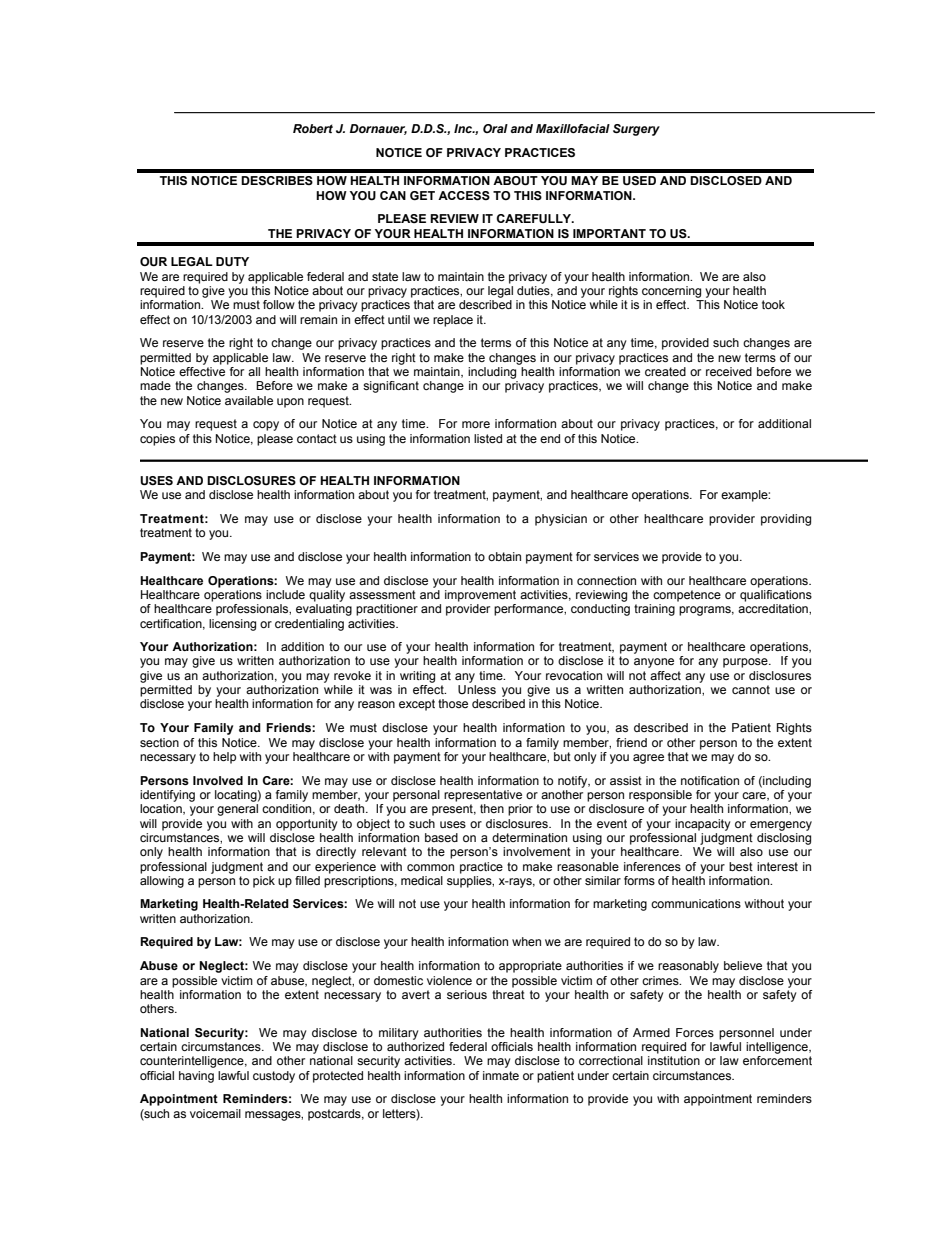 The height and width of the image is (1233, 952). Describe the element at coordinates (453, 703) in the image. I see `those` at that location.
